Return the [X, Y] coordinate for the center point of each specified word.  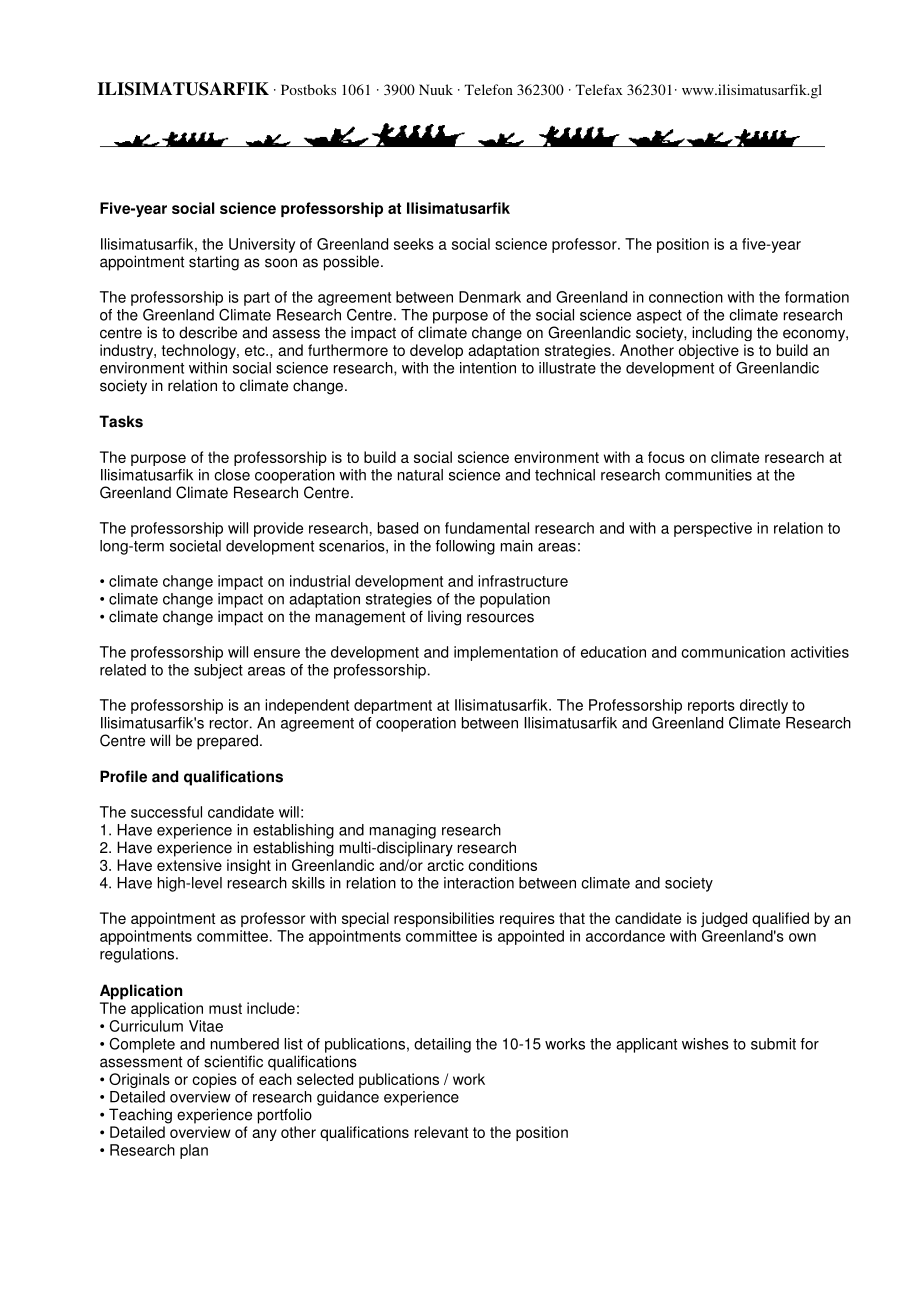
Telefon [488, 89]
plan [194, 1151]
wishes [705, 1044]
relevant [441, 1132]
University [262, 245]
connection [686, 297]
